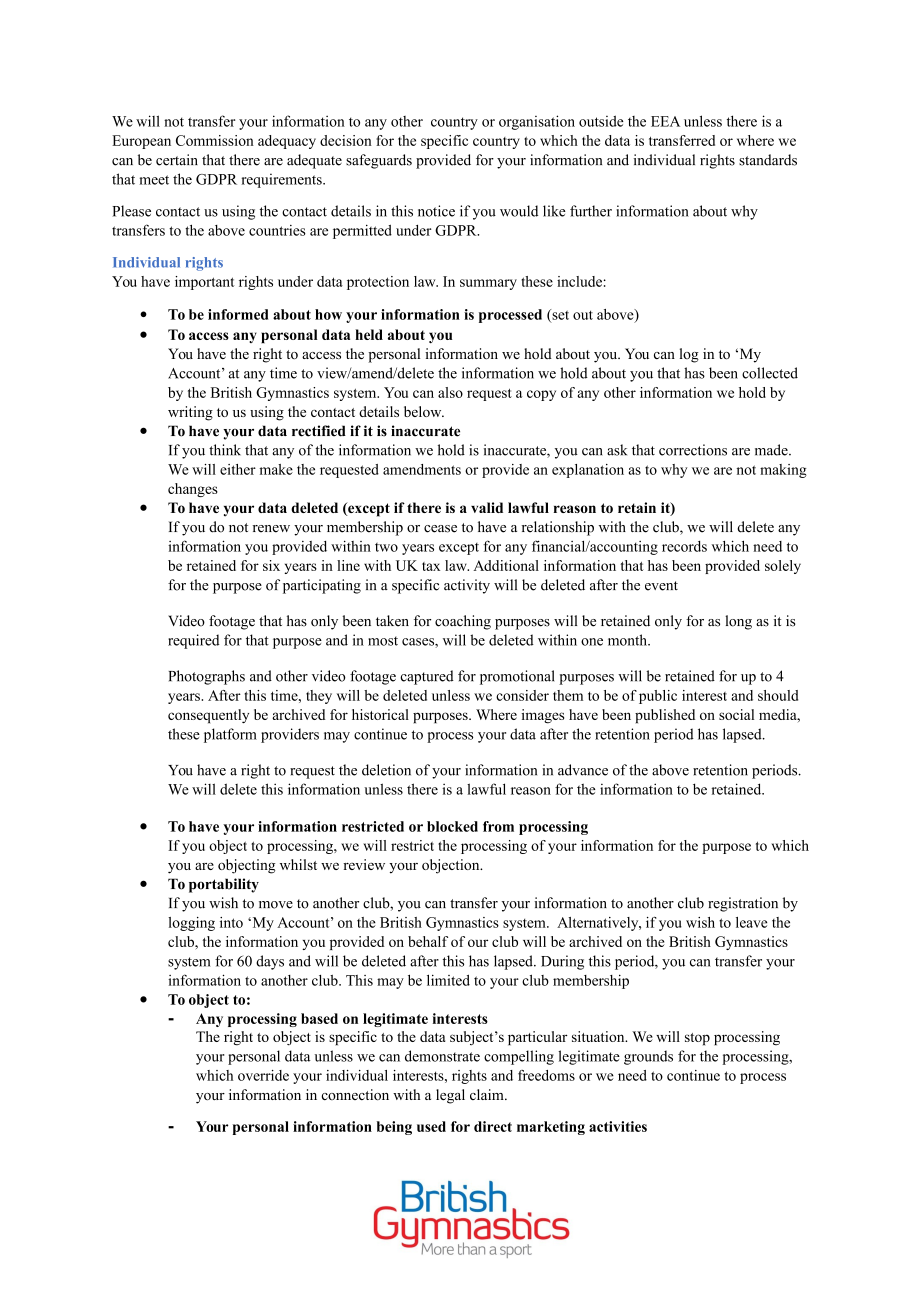 This screenshot has width=924, height=1308. What do you see at coordinates (194, 641) in the screenshot?
I see `required` at bounding box center [194, 641].
